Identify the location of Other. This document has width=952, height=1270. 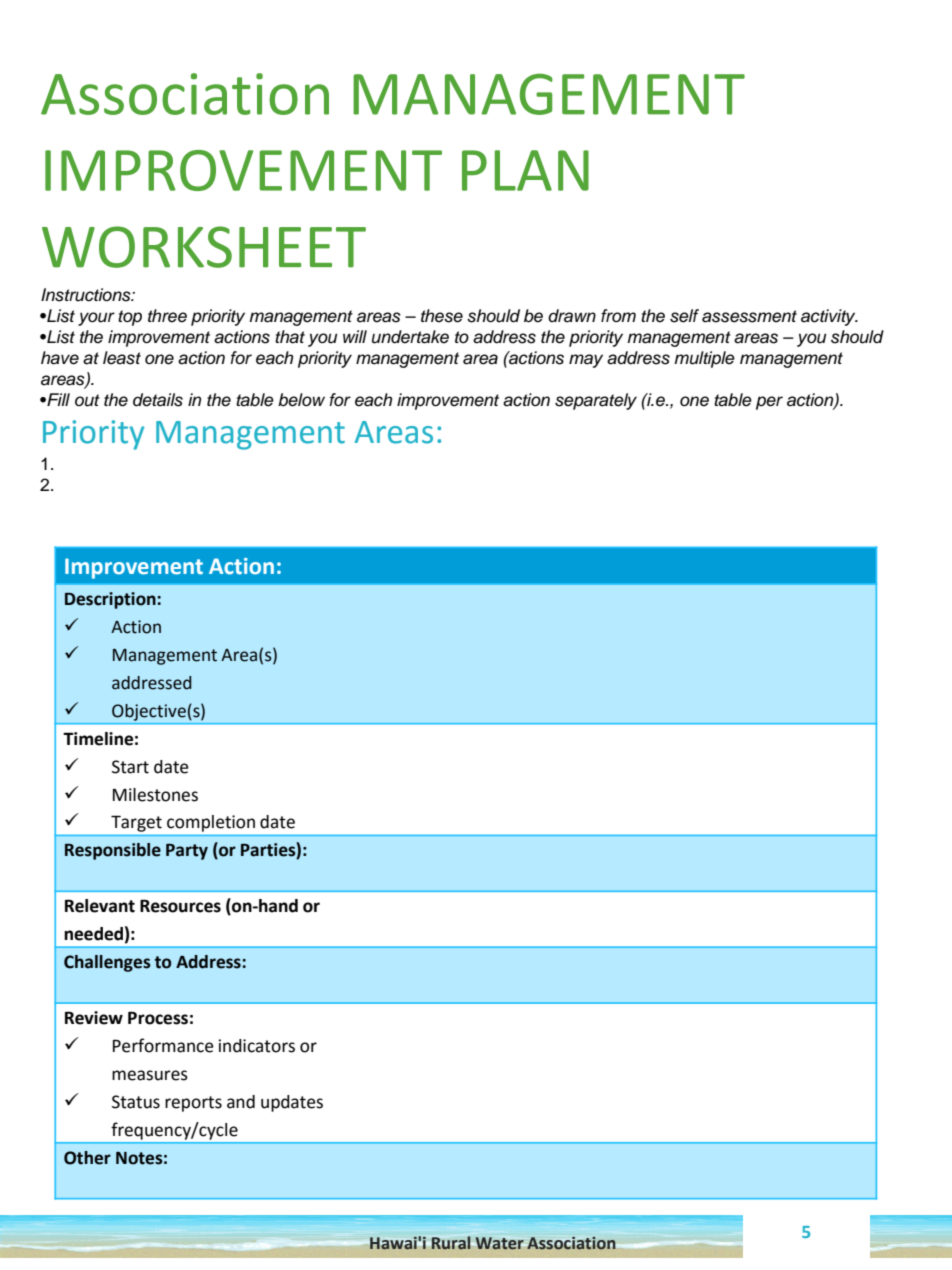
(87, 1158).
